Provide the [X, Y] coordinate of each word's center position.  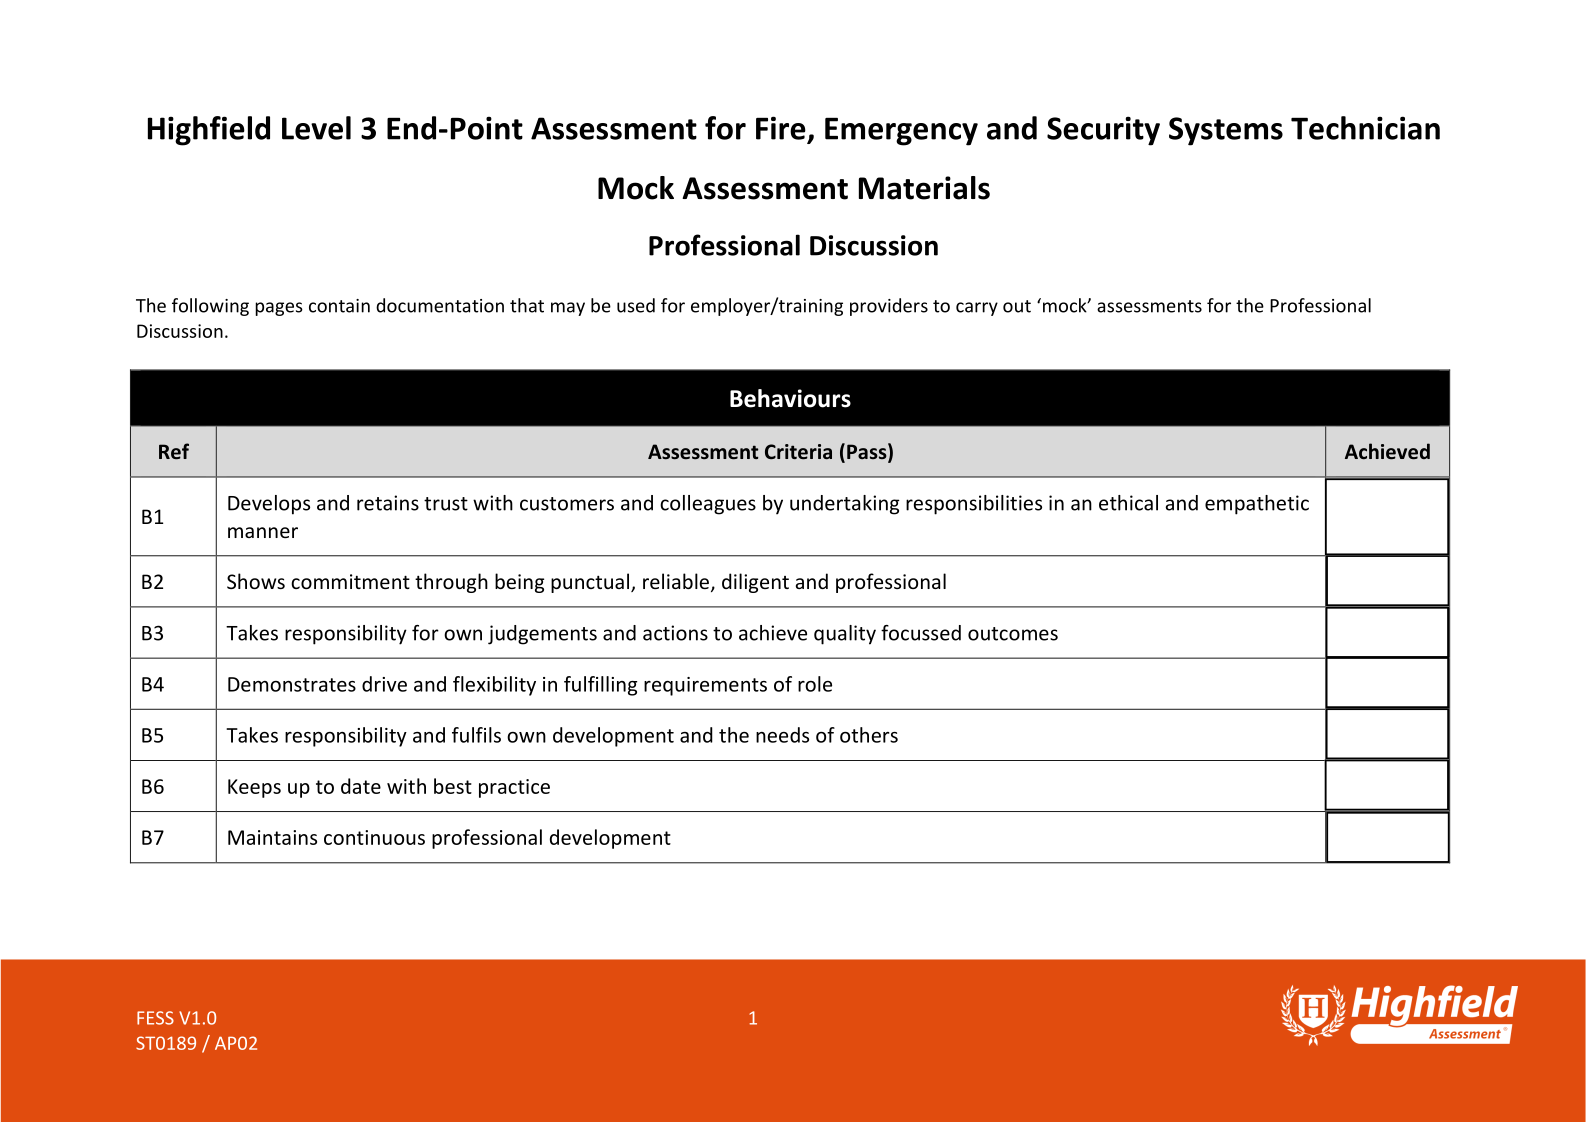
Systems [1226, 131]
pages [279, 309]
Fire [781, 128]
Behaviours [790, 398]
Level [316, 128]
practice [514, 788]
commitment [350, 581]
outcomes [1013, 634]
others [869, 735]
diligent [755, 583]
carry [977, 309]
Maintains [272, 837]
